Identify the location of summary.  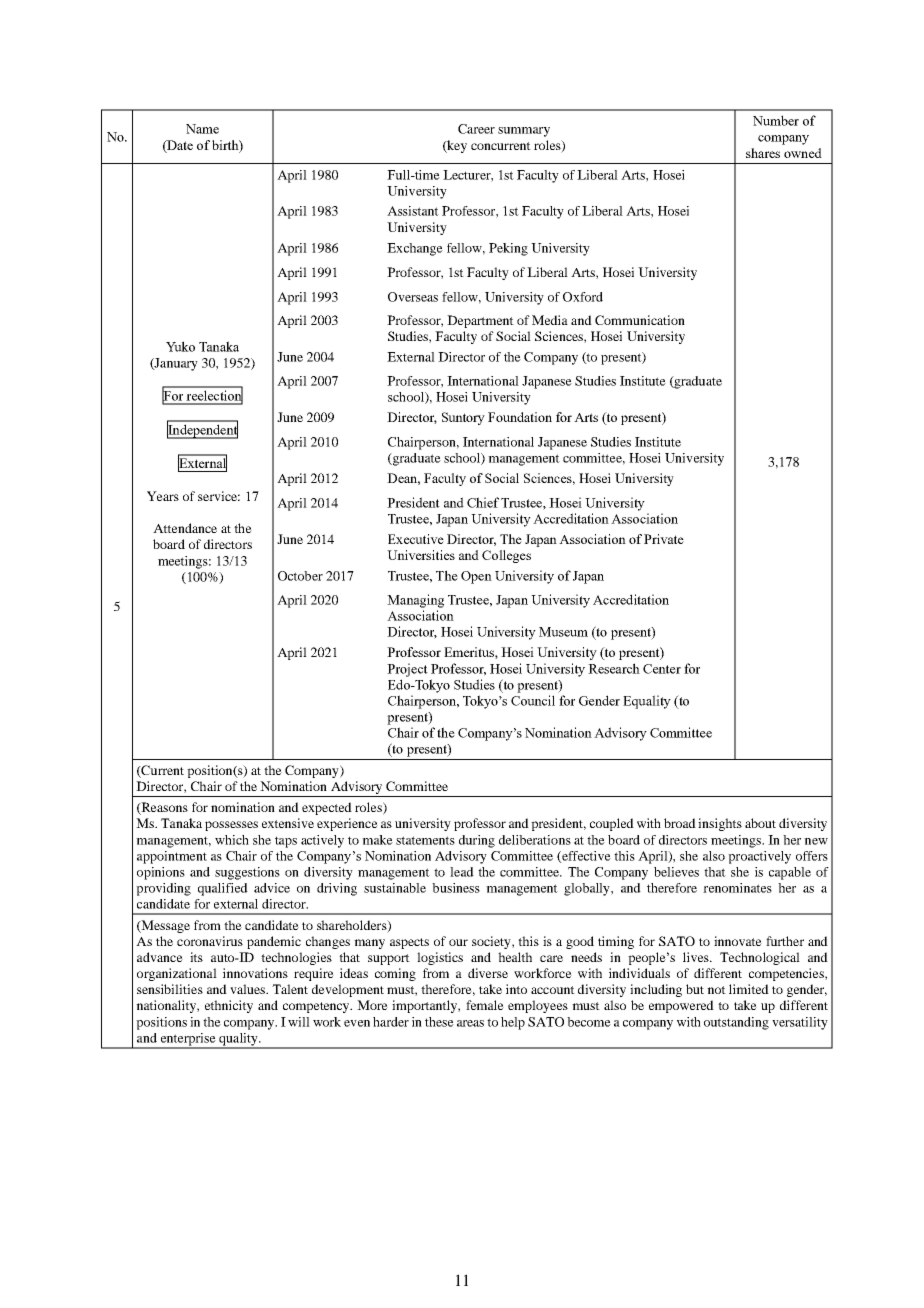
(524, 132).
